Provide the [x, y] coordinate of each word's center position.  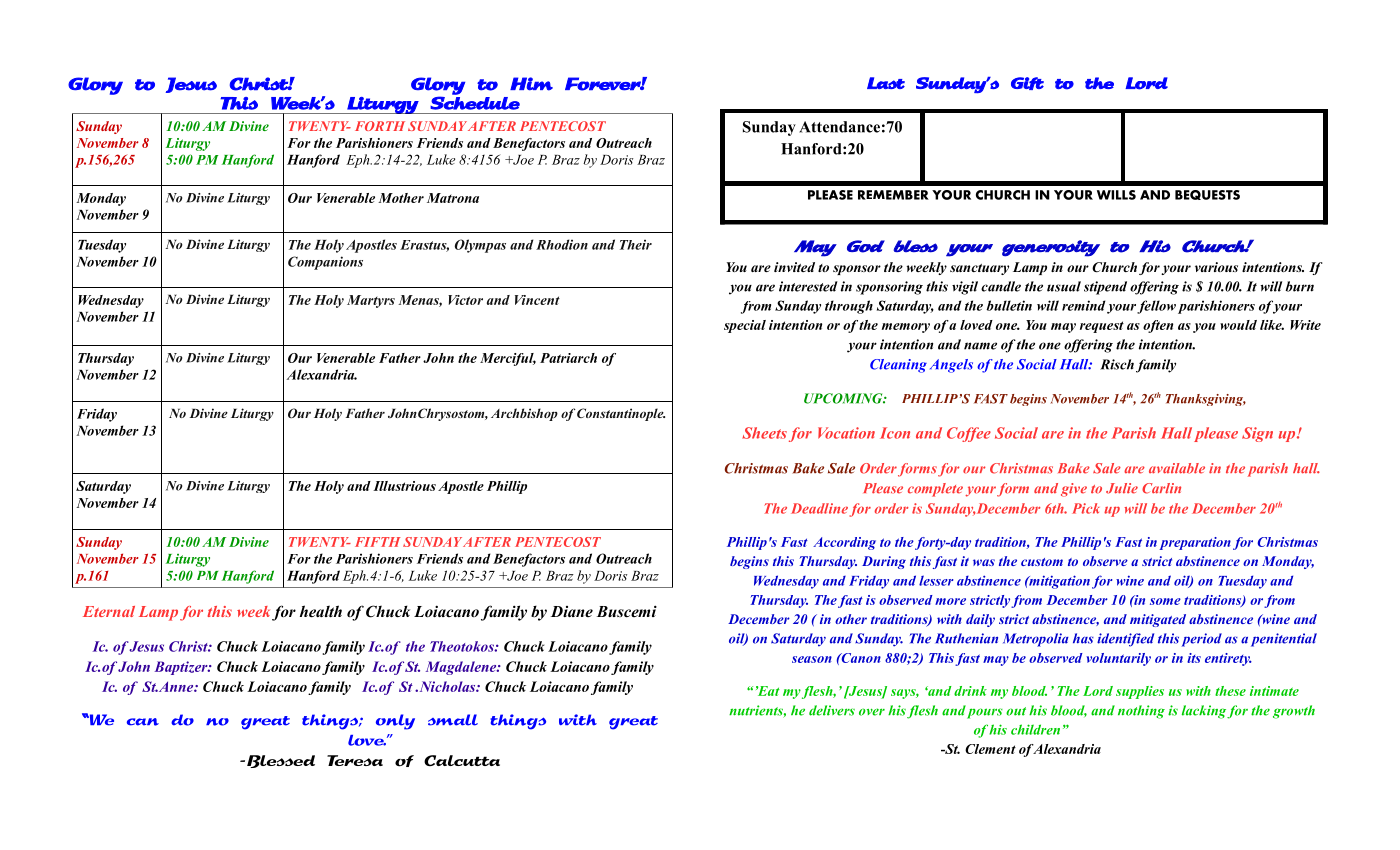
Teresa [355, 760]
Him [531, 84]
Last [886, 83]
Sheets [764, 433]
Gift [1027, 83]
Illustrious [404, 486]
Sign [1257, 434]
